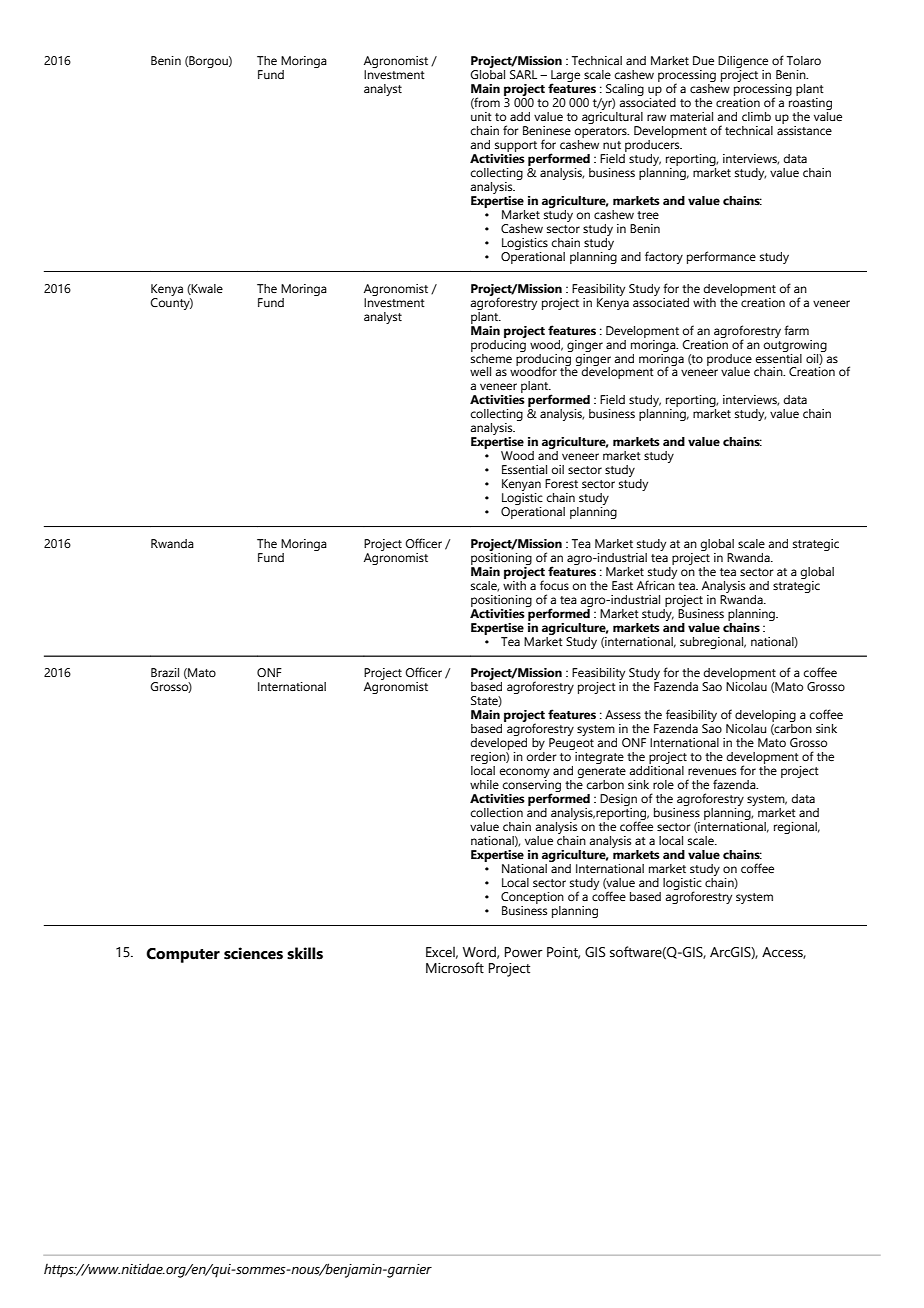 This screenshot has height=1308, width=924. Describe the element at coordinates (491, 357) in the screenshot. I see `scheme` at that location.
